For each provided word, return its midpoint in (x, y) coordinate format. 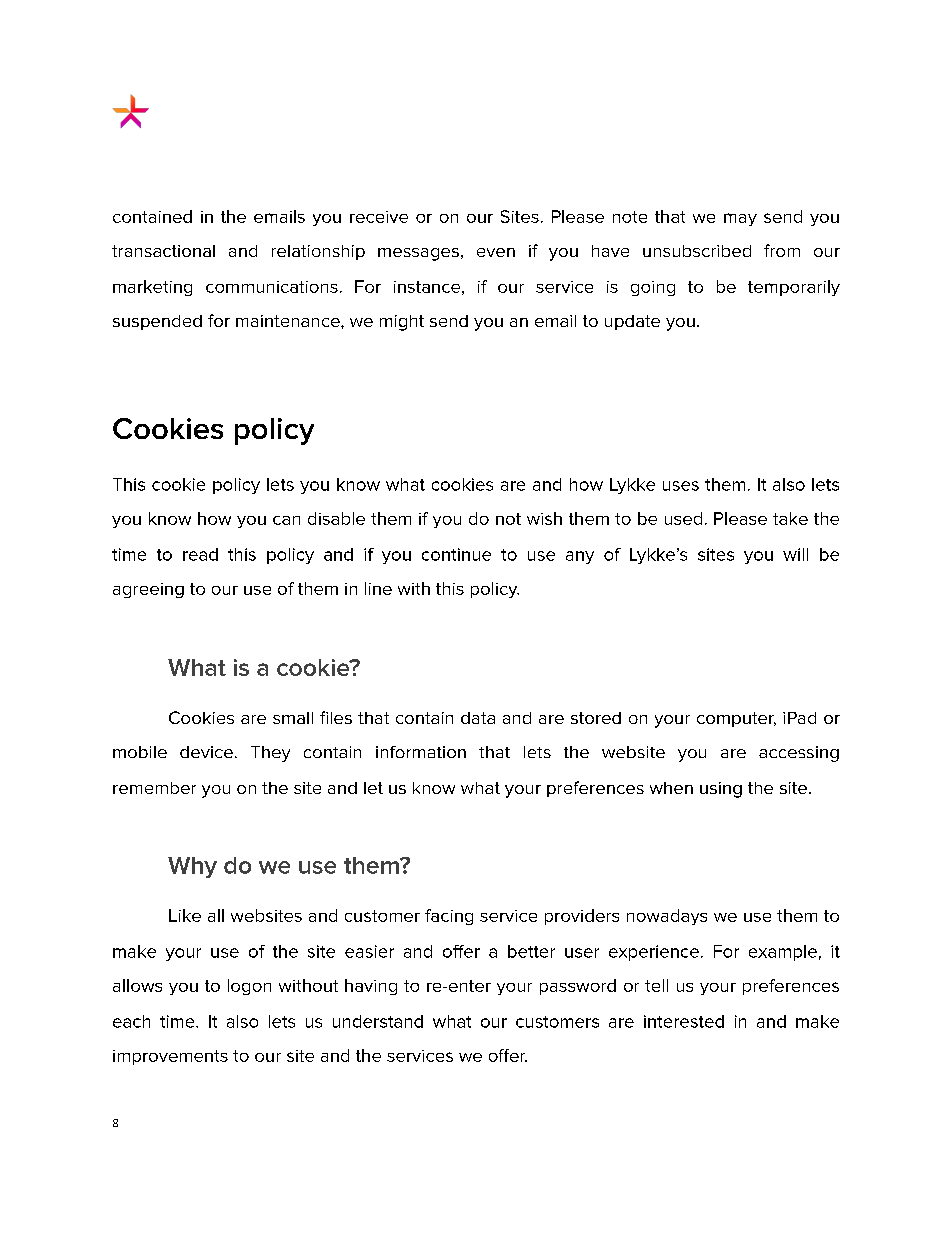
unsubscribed (697, 251)
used (683, 518)
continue (456, 554)
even (496, 252)
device (206, 752)
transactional (163, 251)
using (721, 790)
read (200, 554)
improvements (170, 1057)
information (421, 752)
